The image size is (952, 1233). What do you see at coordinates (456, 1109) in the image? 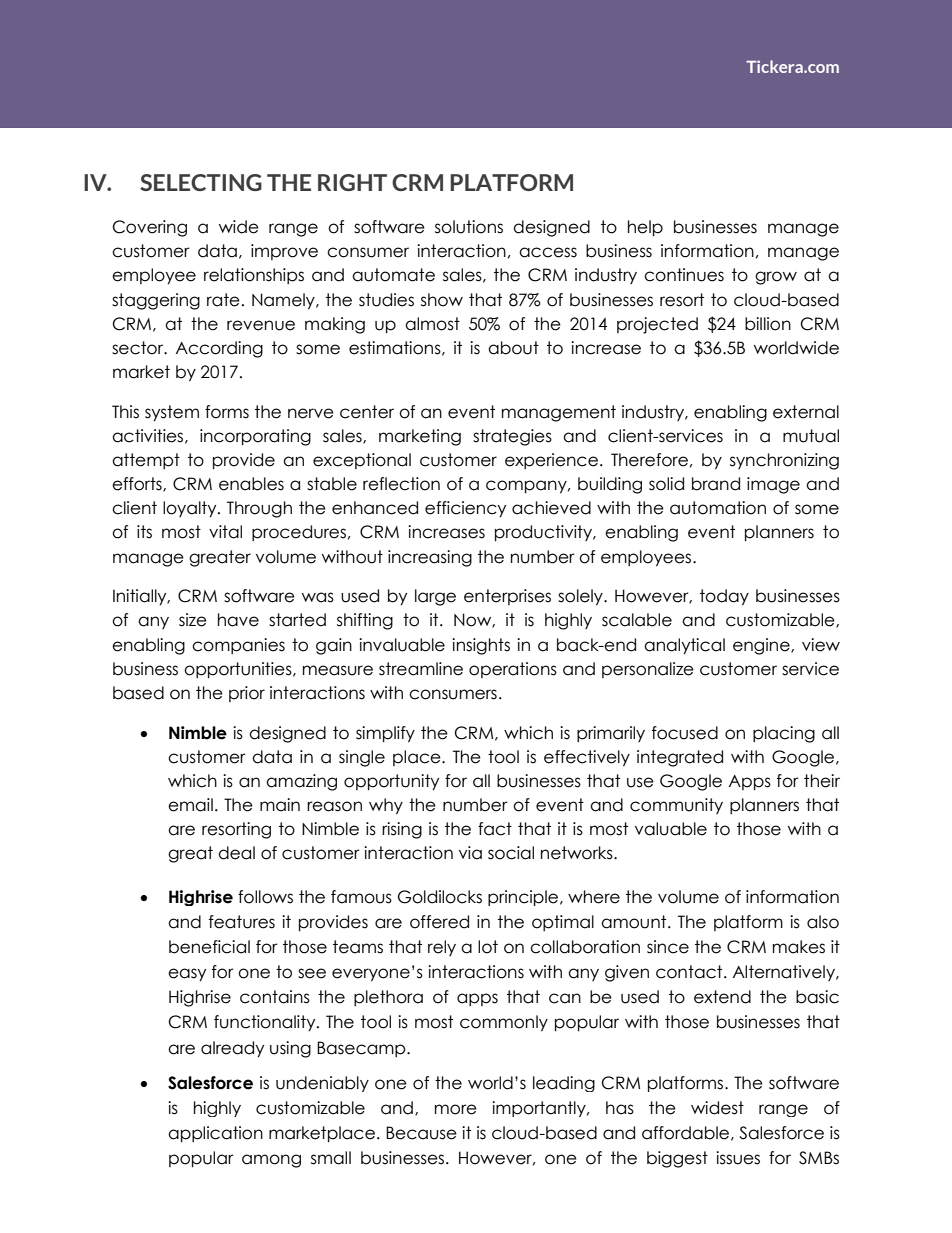
I see `more` at bounding box center [456, 1109].
